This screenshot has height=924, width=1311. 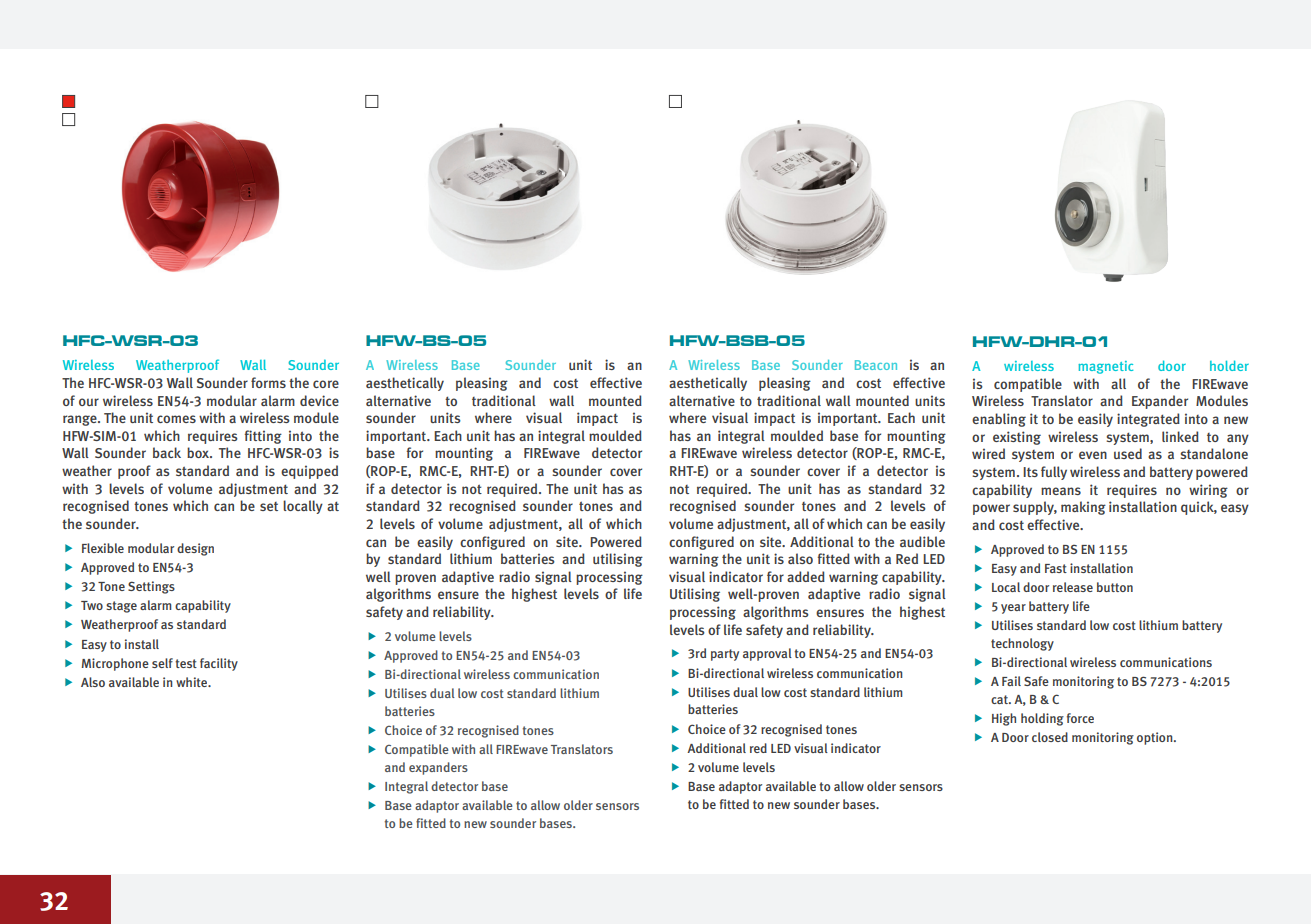 I want to click on means, so click(x=1061, y=491).
